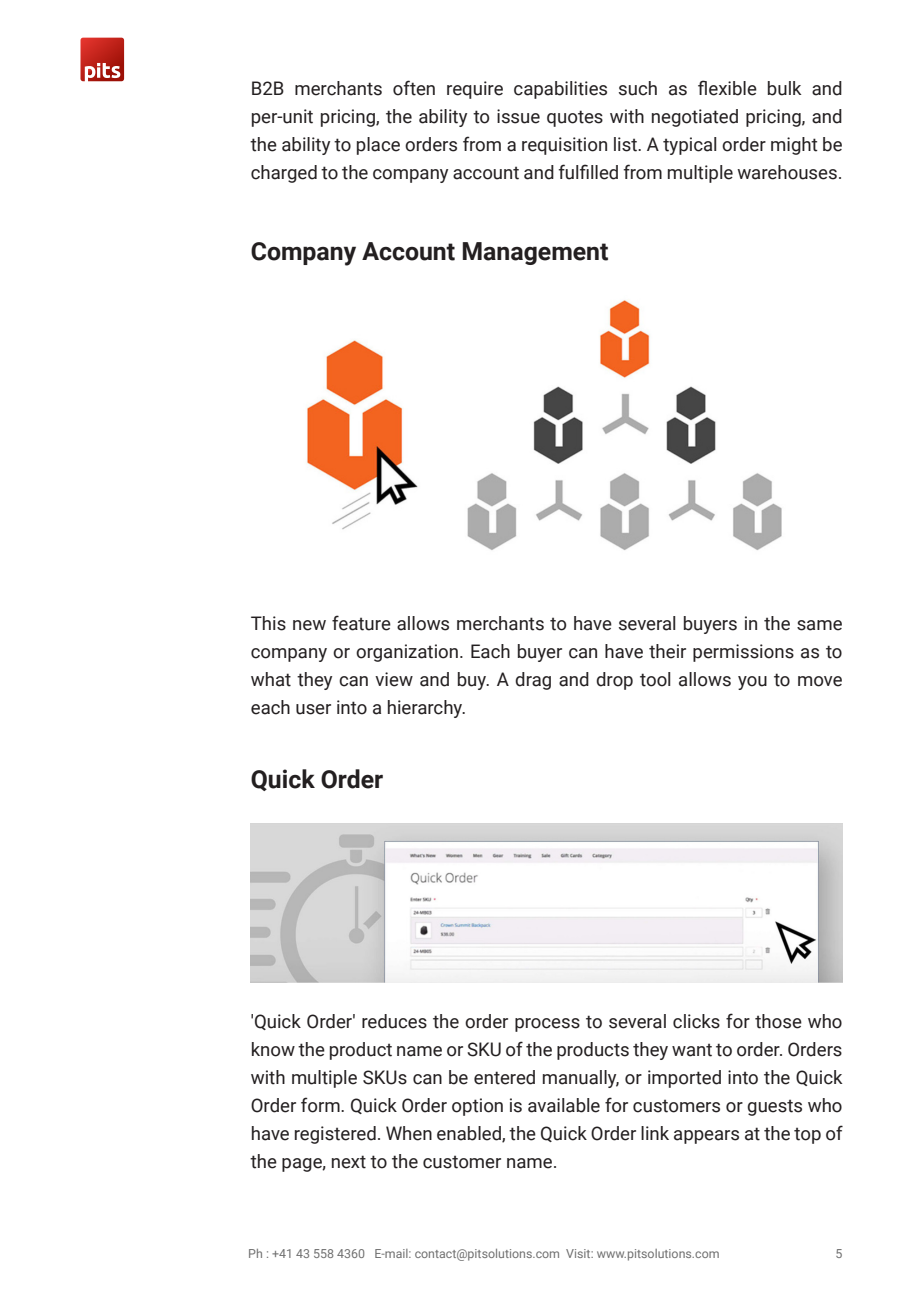 The width and height of the screenshot is (924, 1308). What do you see at coordinates (787, 172) in the screenshot?
I see `warehouses` at bounding box center [787, 172].
